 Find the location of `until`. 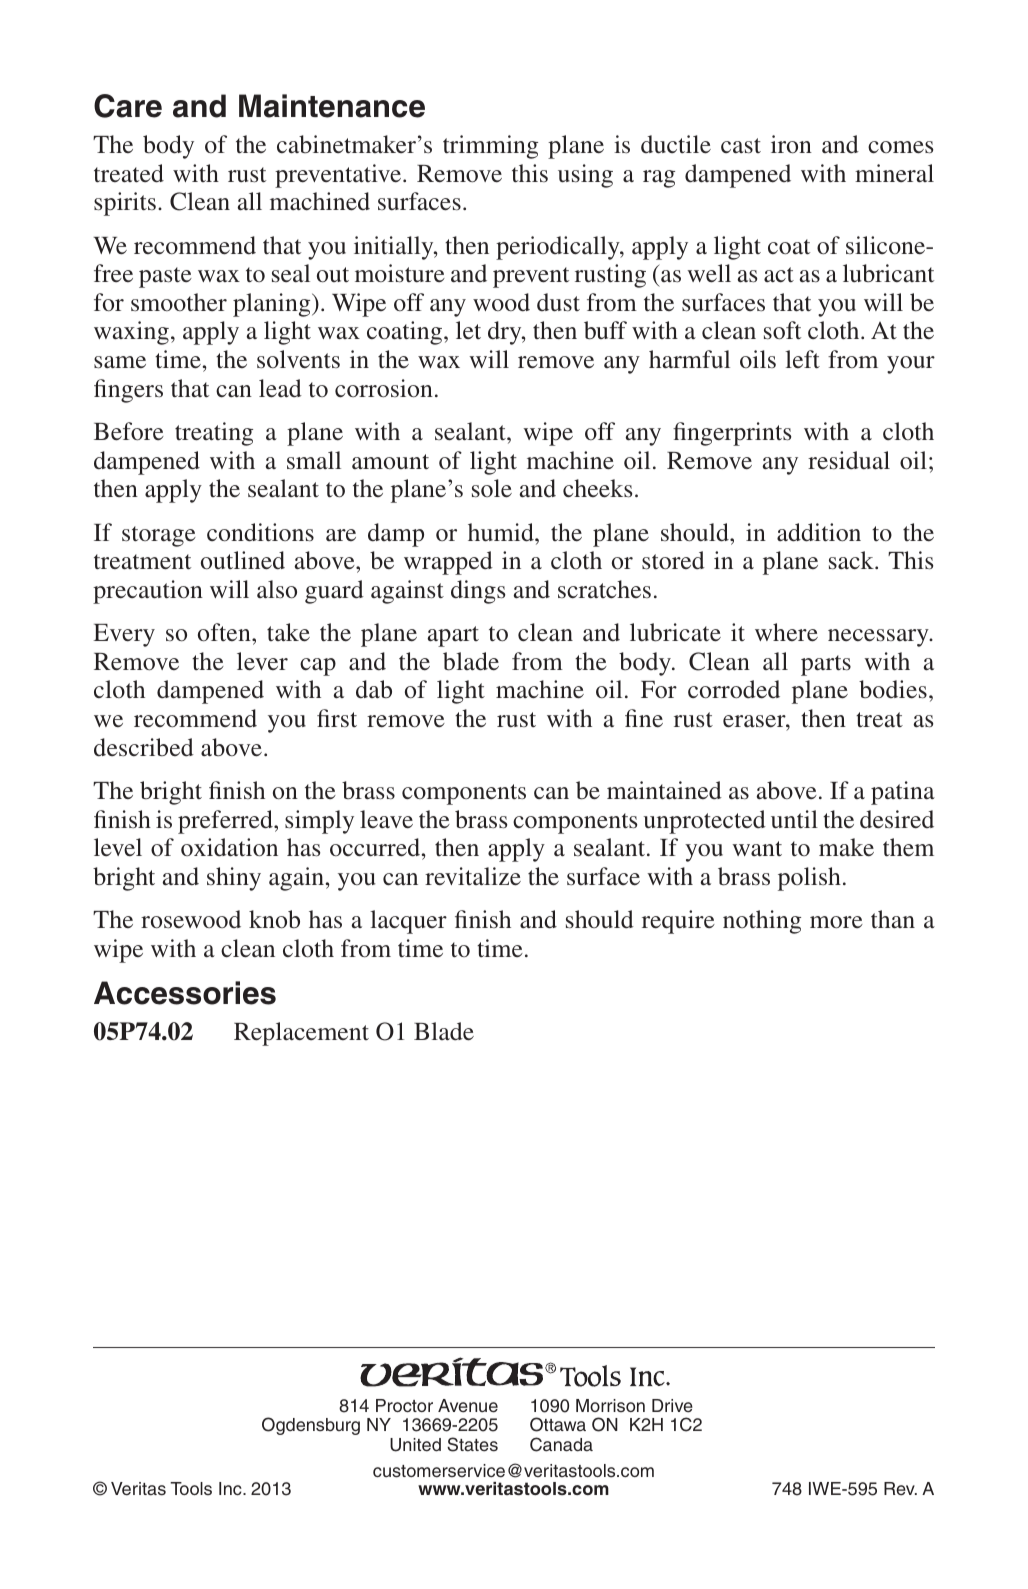

until is located at coordinates (794, 819).
